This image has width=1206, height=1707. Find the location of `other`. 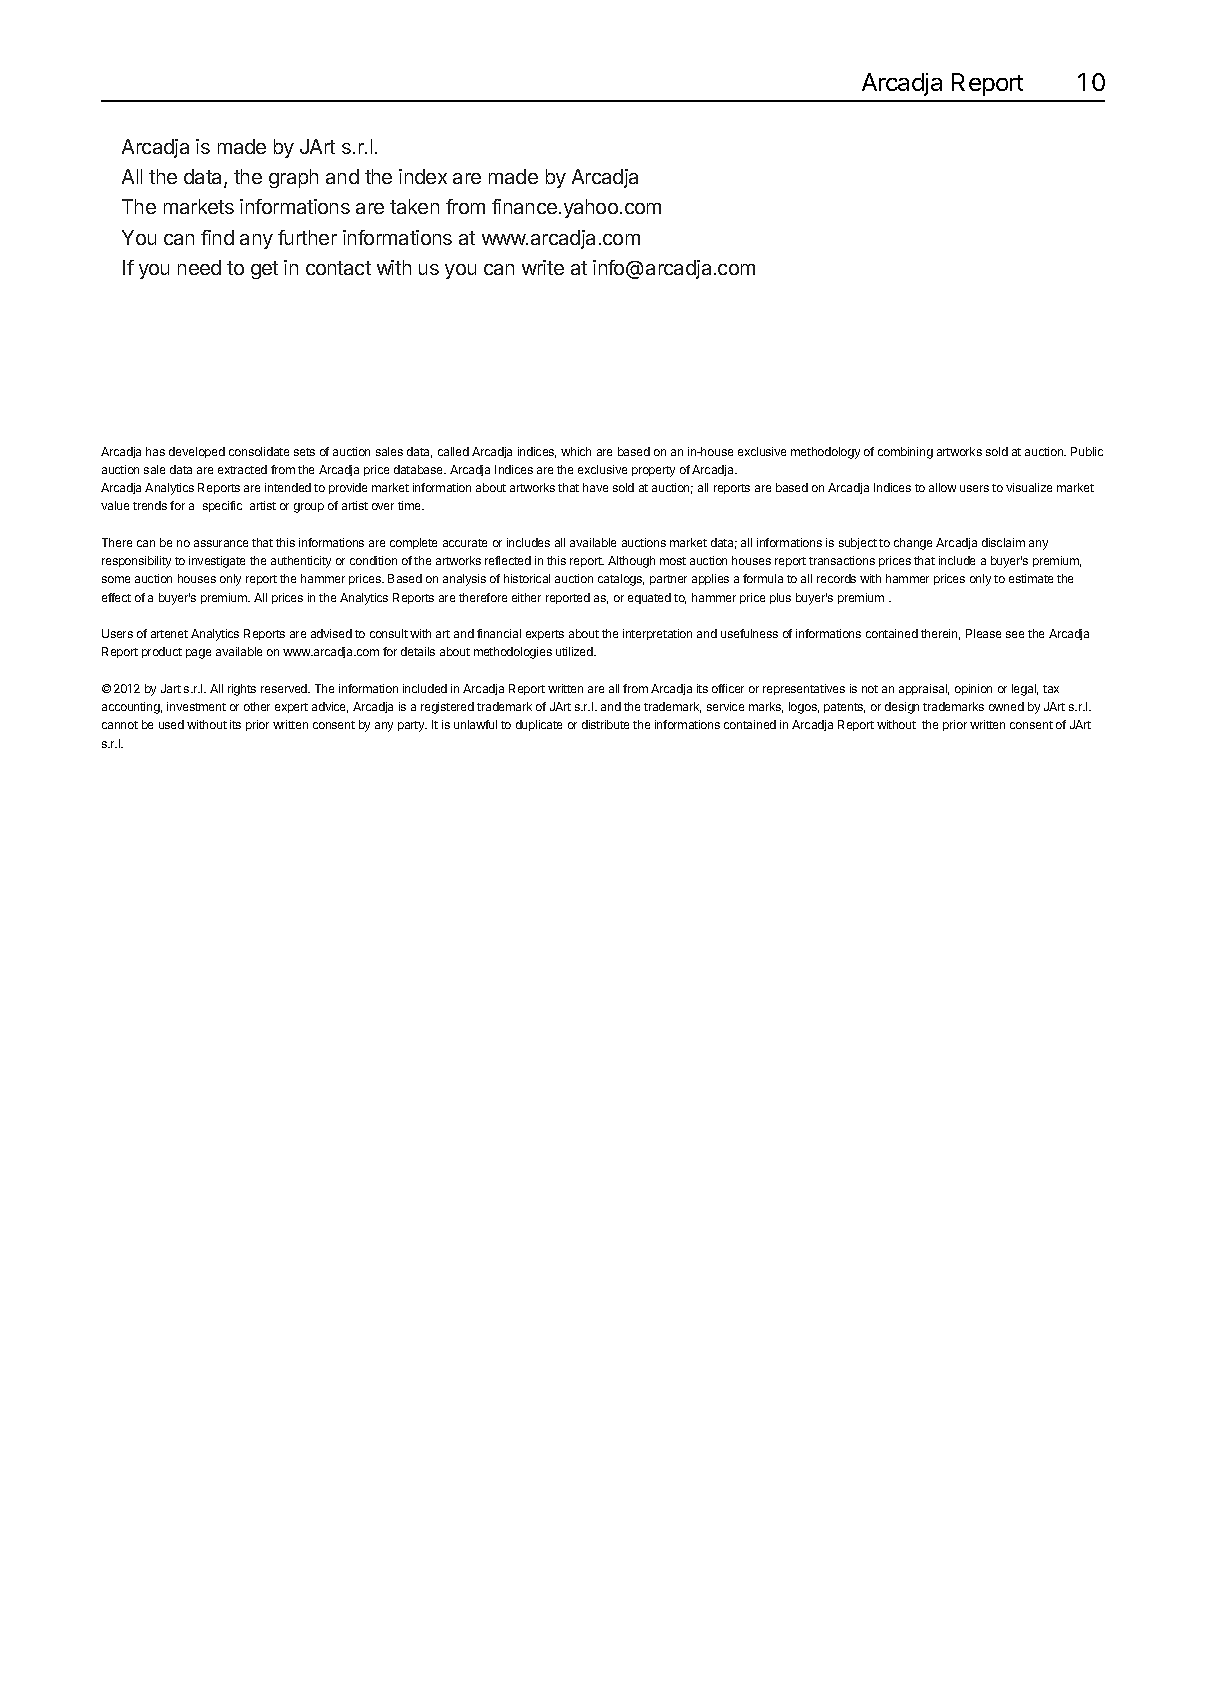

other is located at coordinates (257, 706).
